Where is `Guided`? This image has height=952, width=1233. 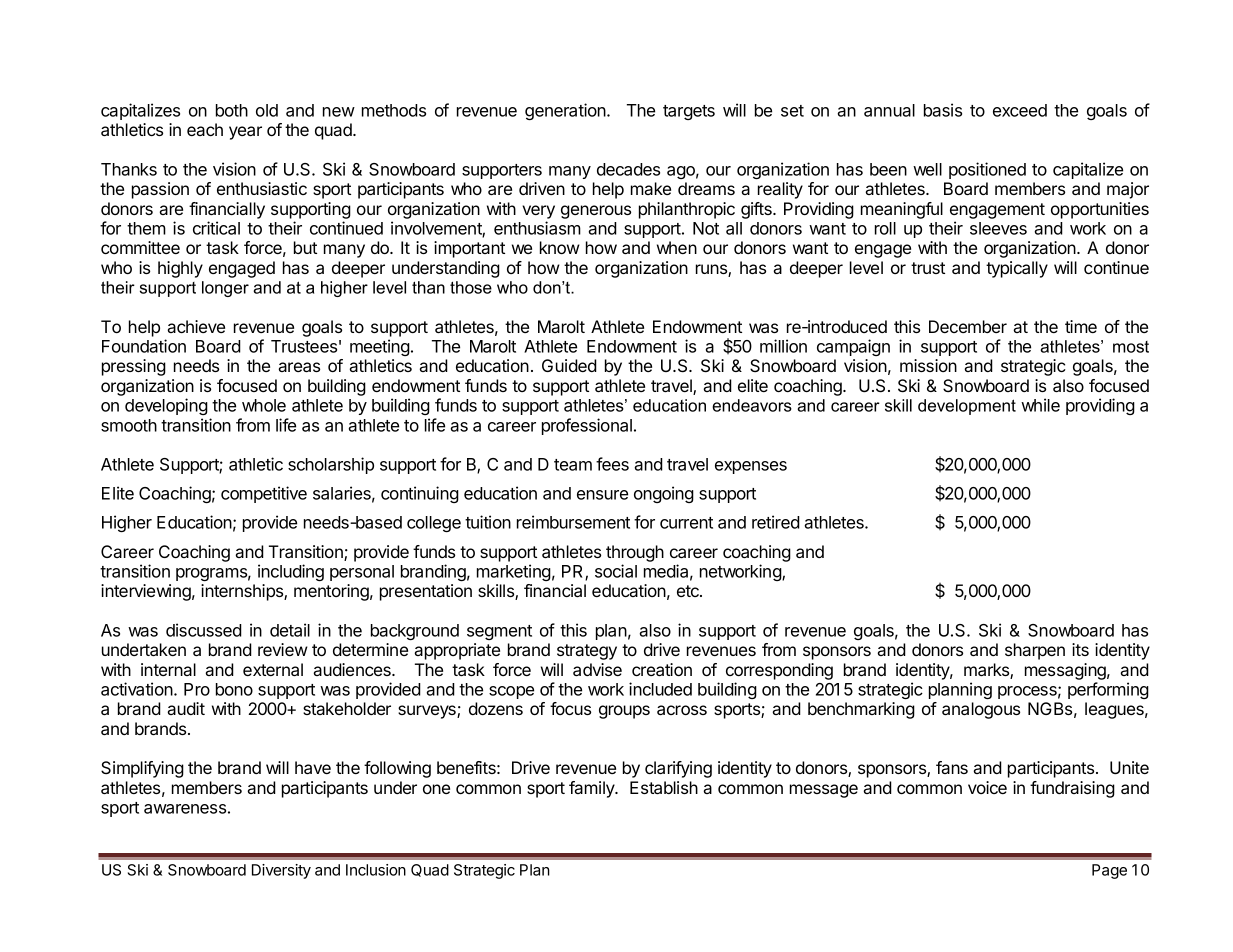 Guided is located at coordinates (569, 365).
